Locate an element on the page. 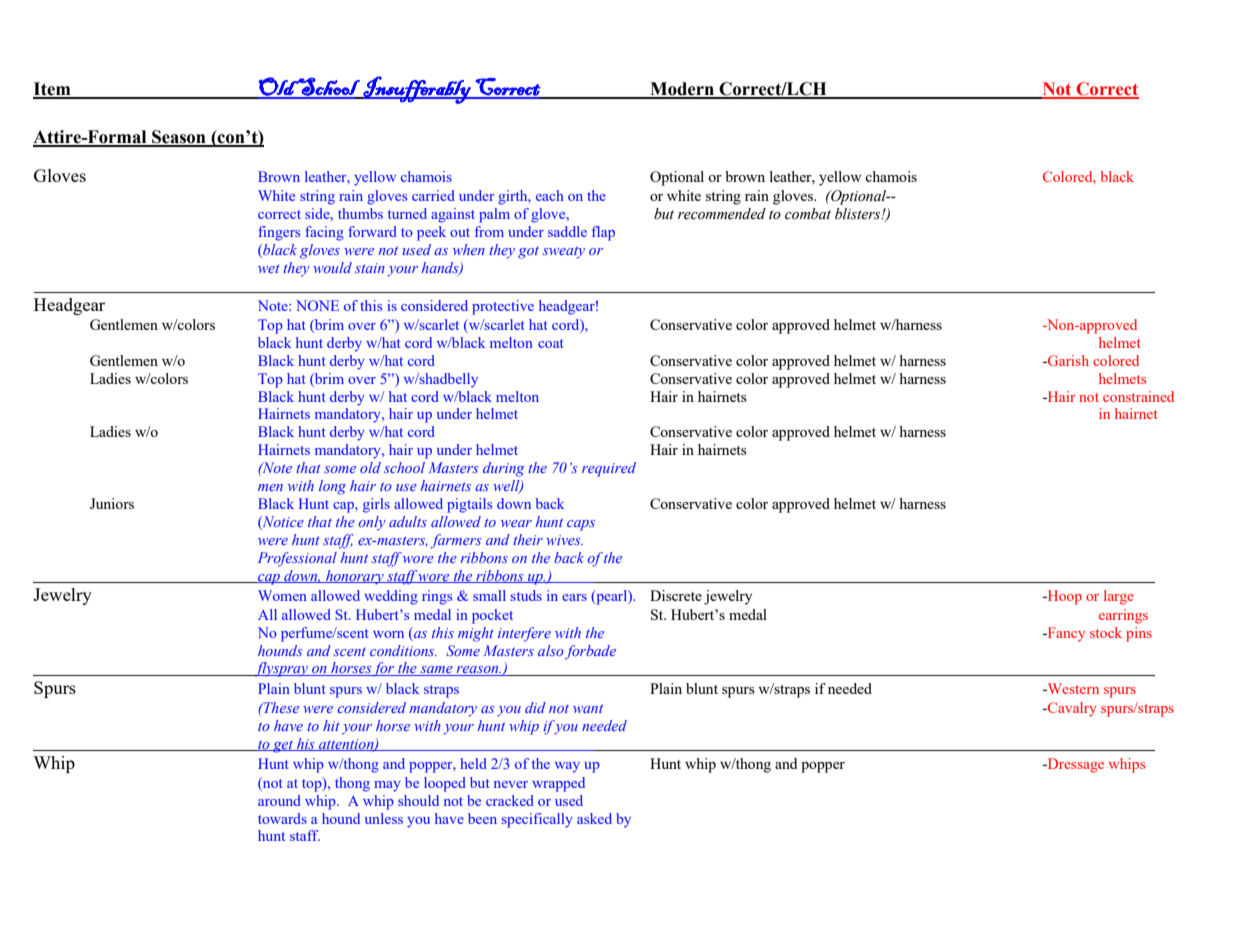 This page has width=1233, height=952. Juniors is located at coordinates (112, 503).
